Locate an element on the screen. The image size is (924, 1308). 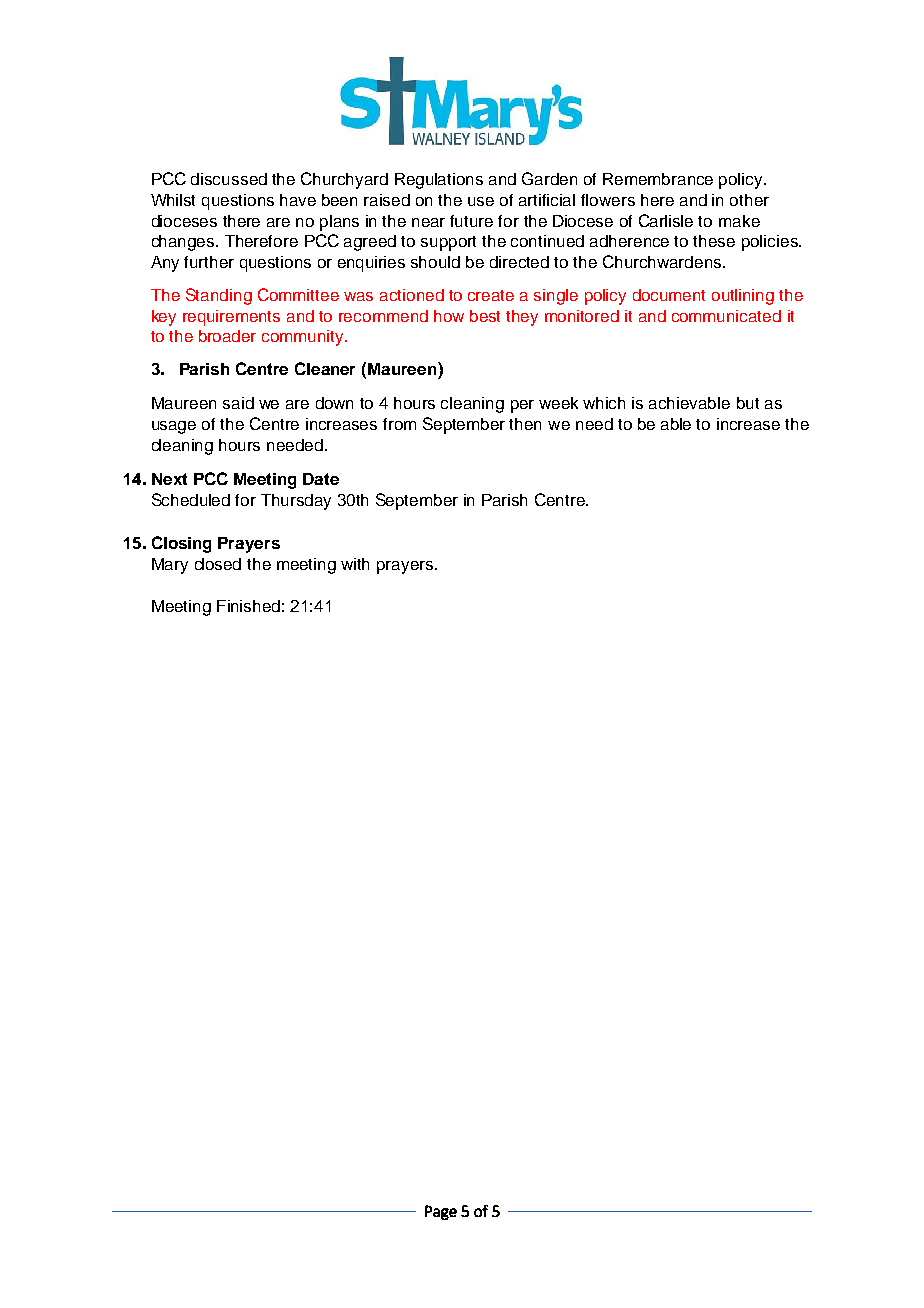
Mary is located at coordinates (170, 566).
